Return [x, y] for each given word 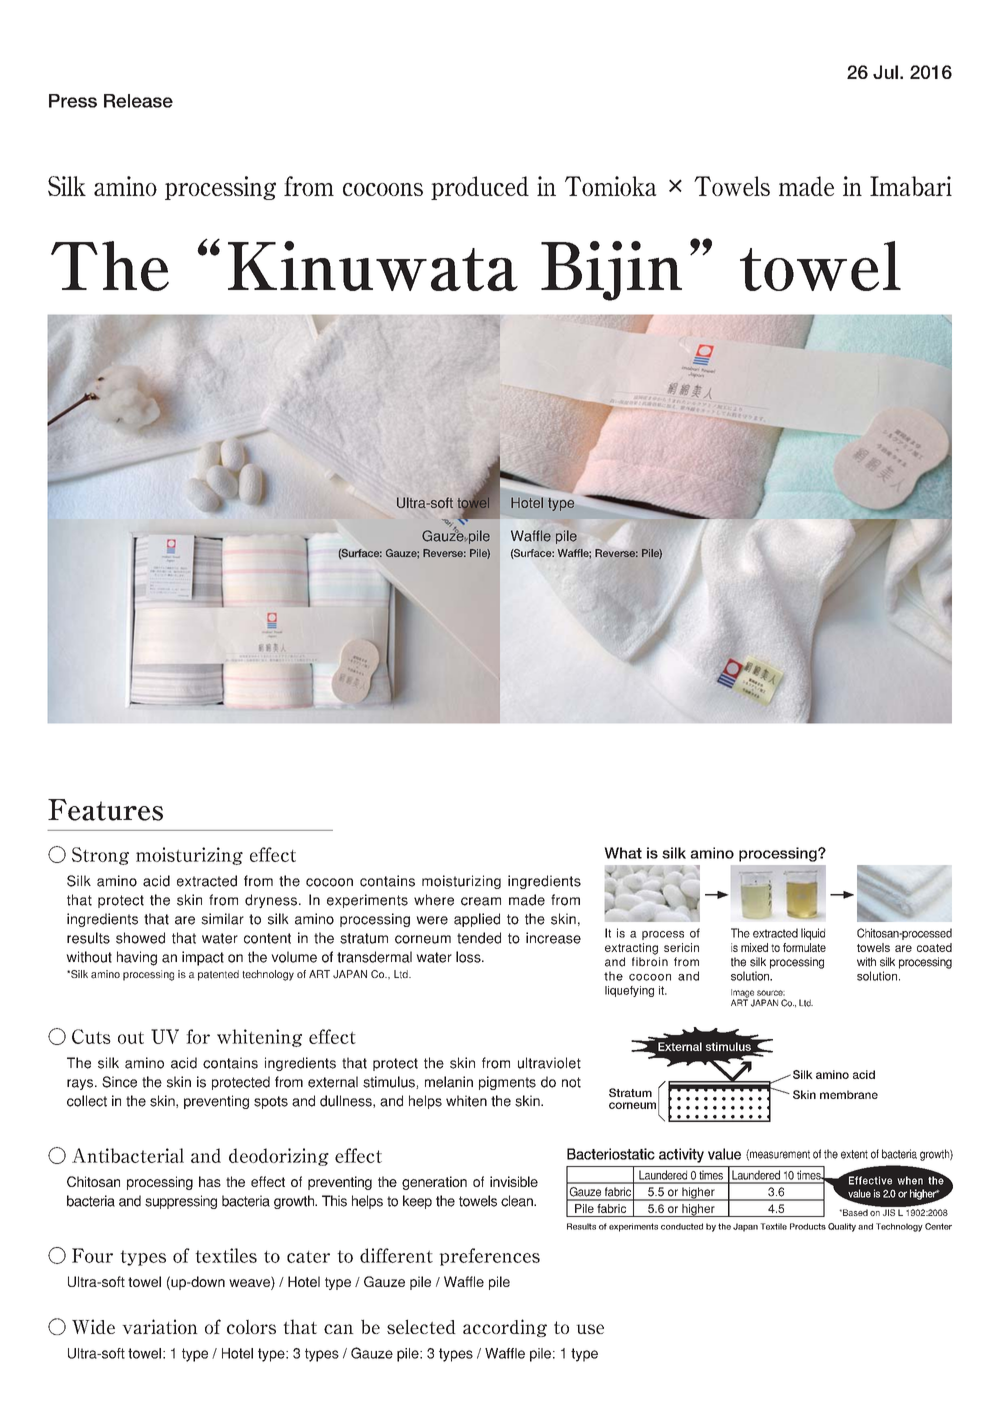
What [623, 853]
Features [105, 810]
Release [138, 101]
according [505, 1328]
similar [222, 919]
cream [481, 901]
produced [480, 188]
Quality [842, 1227]
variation [160, 1326]
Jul [885, 72]
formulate [804, 947]
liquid [813, 934]
